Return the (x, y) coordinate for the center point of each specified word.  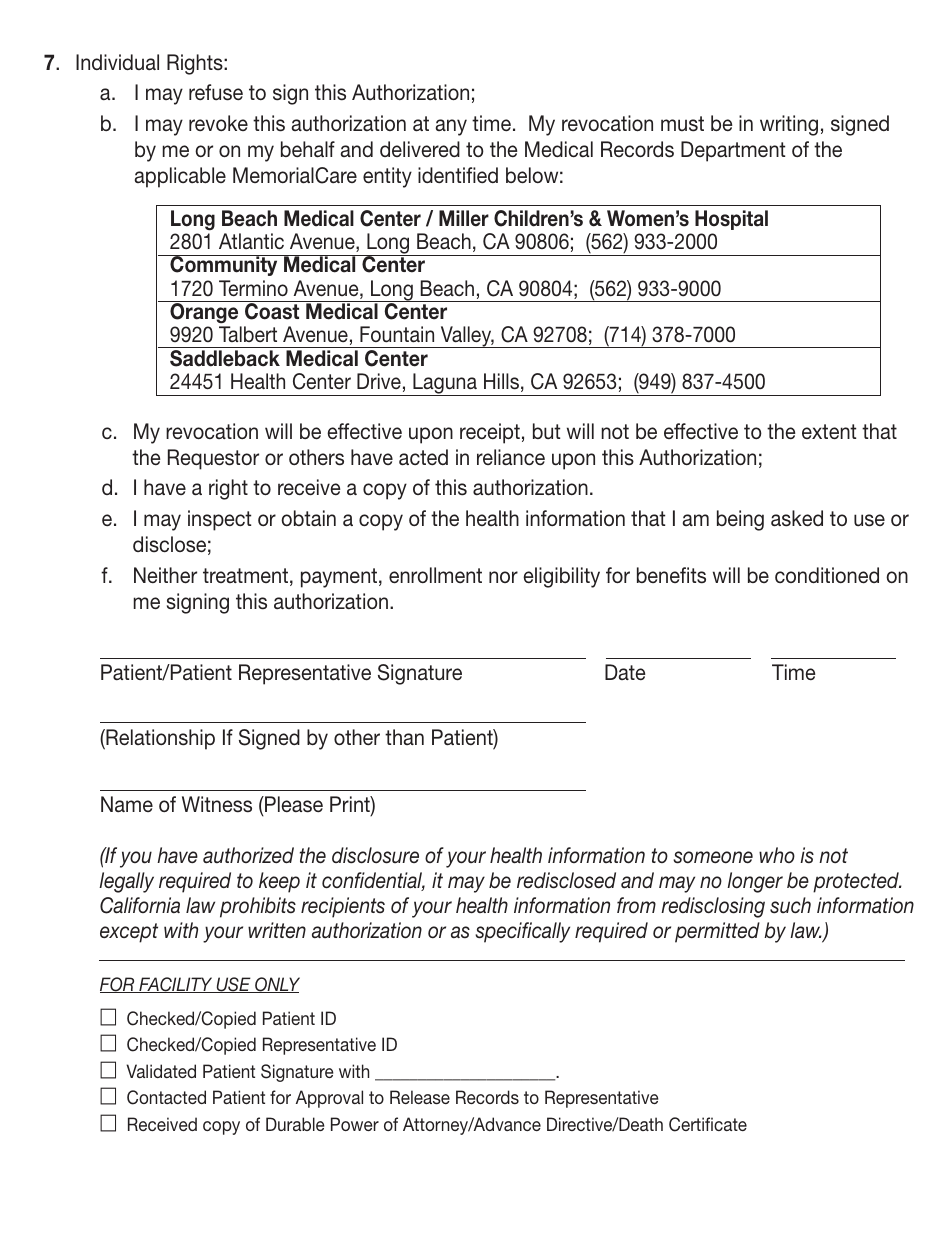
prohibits (258, 907)
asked (797, 518)
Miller (464, 218)
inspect (219, 520)
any (451, 127)
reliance (511, 457)
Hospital (731, 220)
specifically (522, 932)
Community (224, 265)
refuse (216, 92)
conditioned (827, 575)
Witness (217, 804)
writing (789, 125)
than (404, 737)
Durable (295, 1124)
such (790, 905)
